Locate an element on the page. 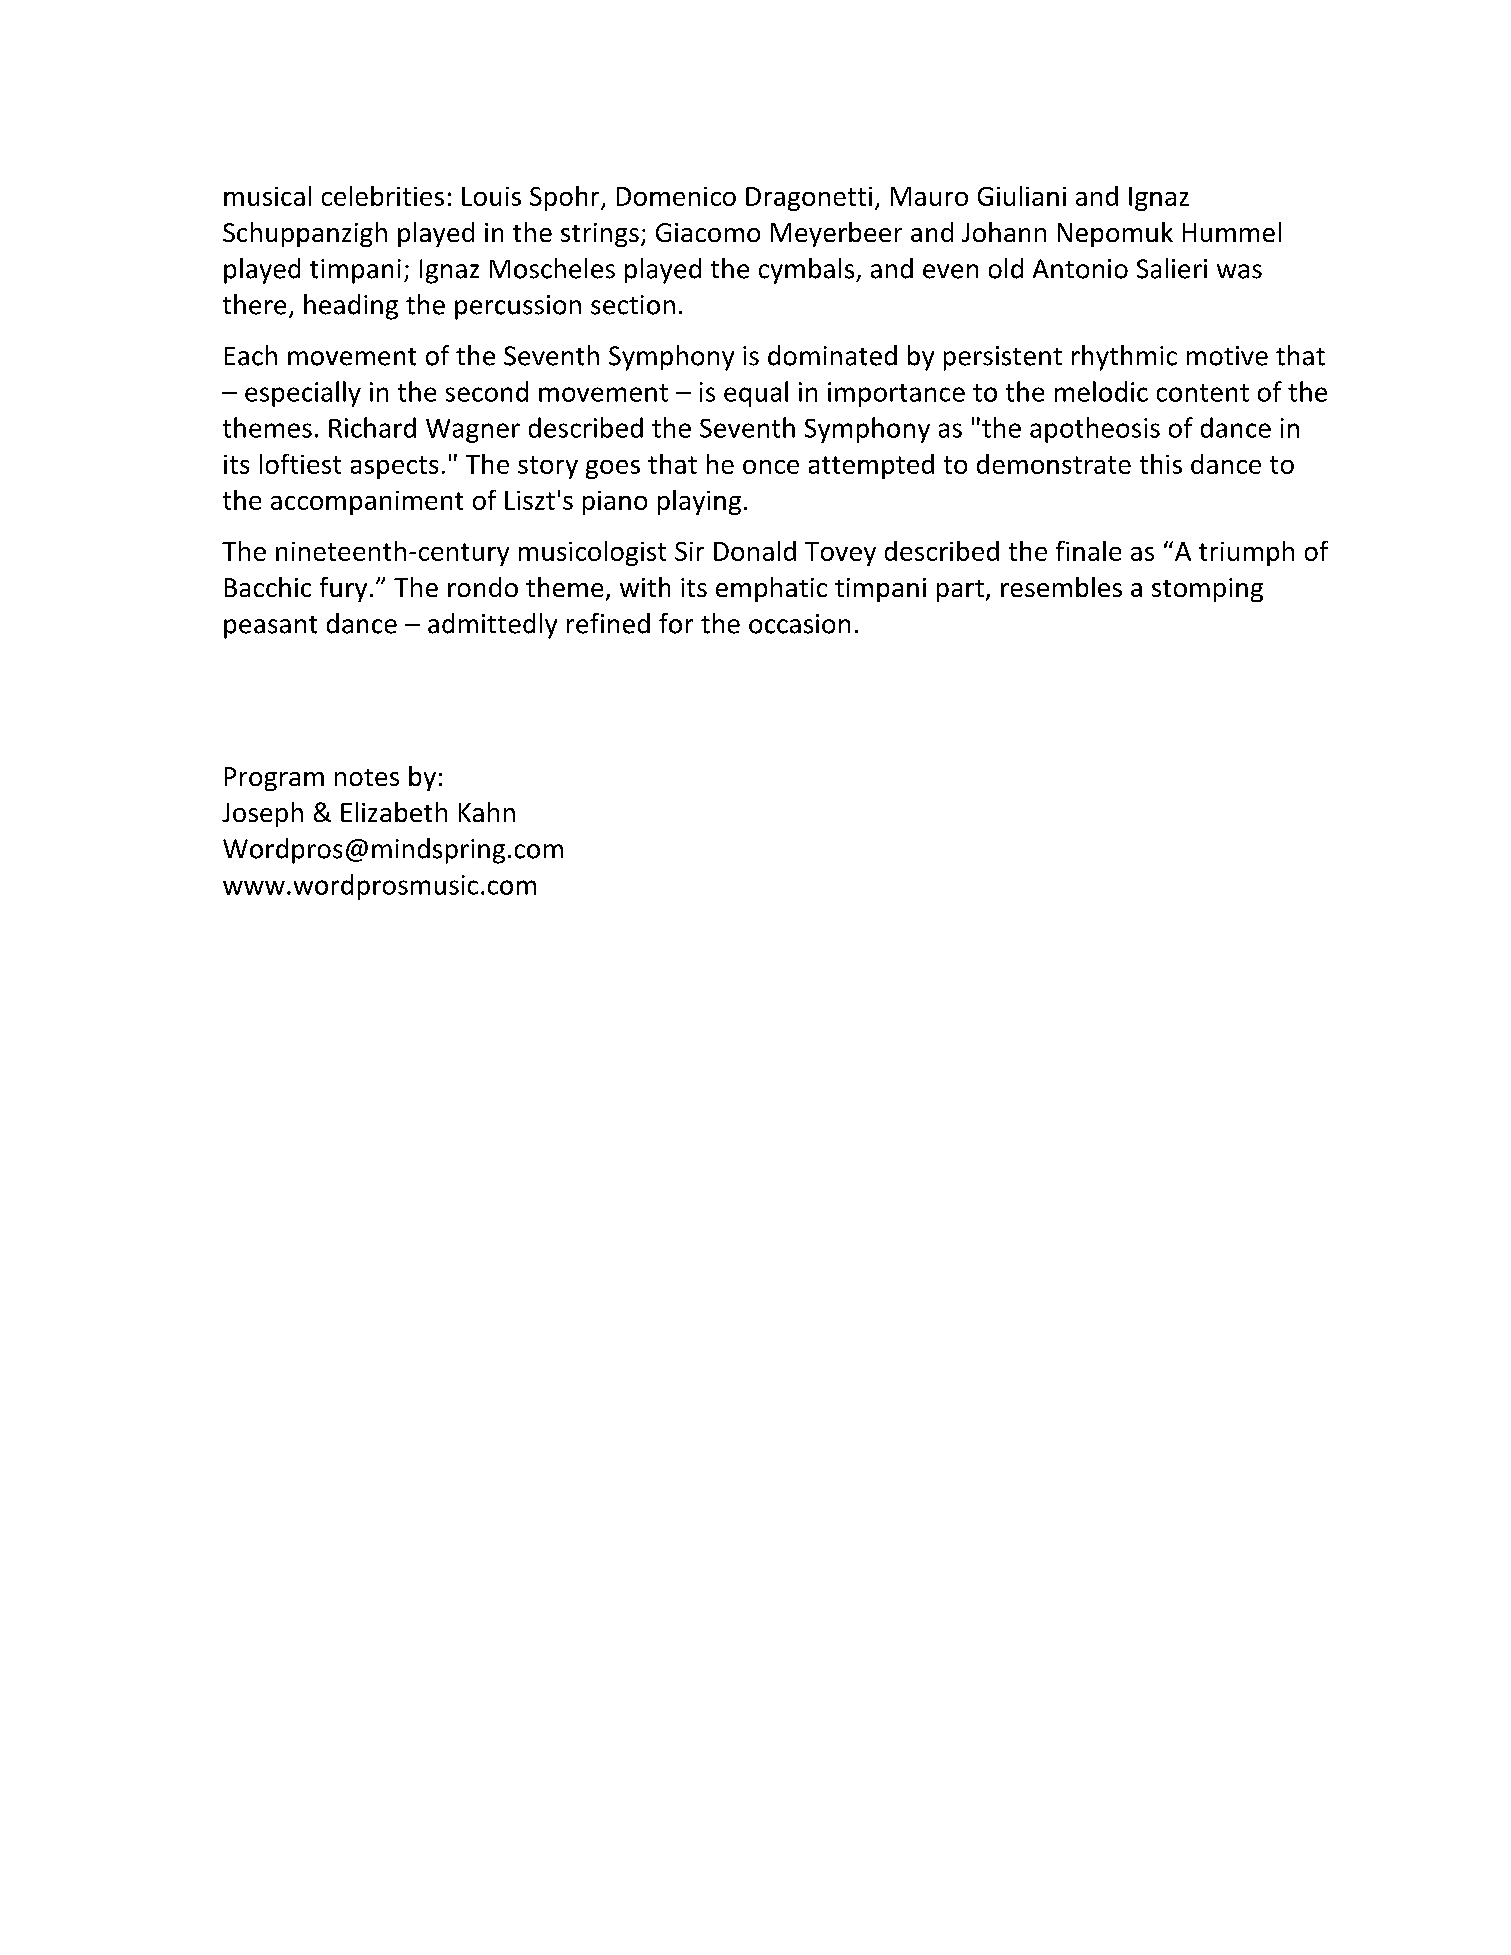 This page has width=1511, height=1955. Kahn is located at coordinates (487, 812).
